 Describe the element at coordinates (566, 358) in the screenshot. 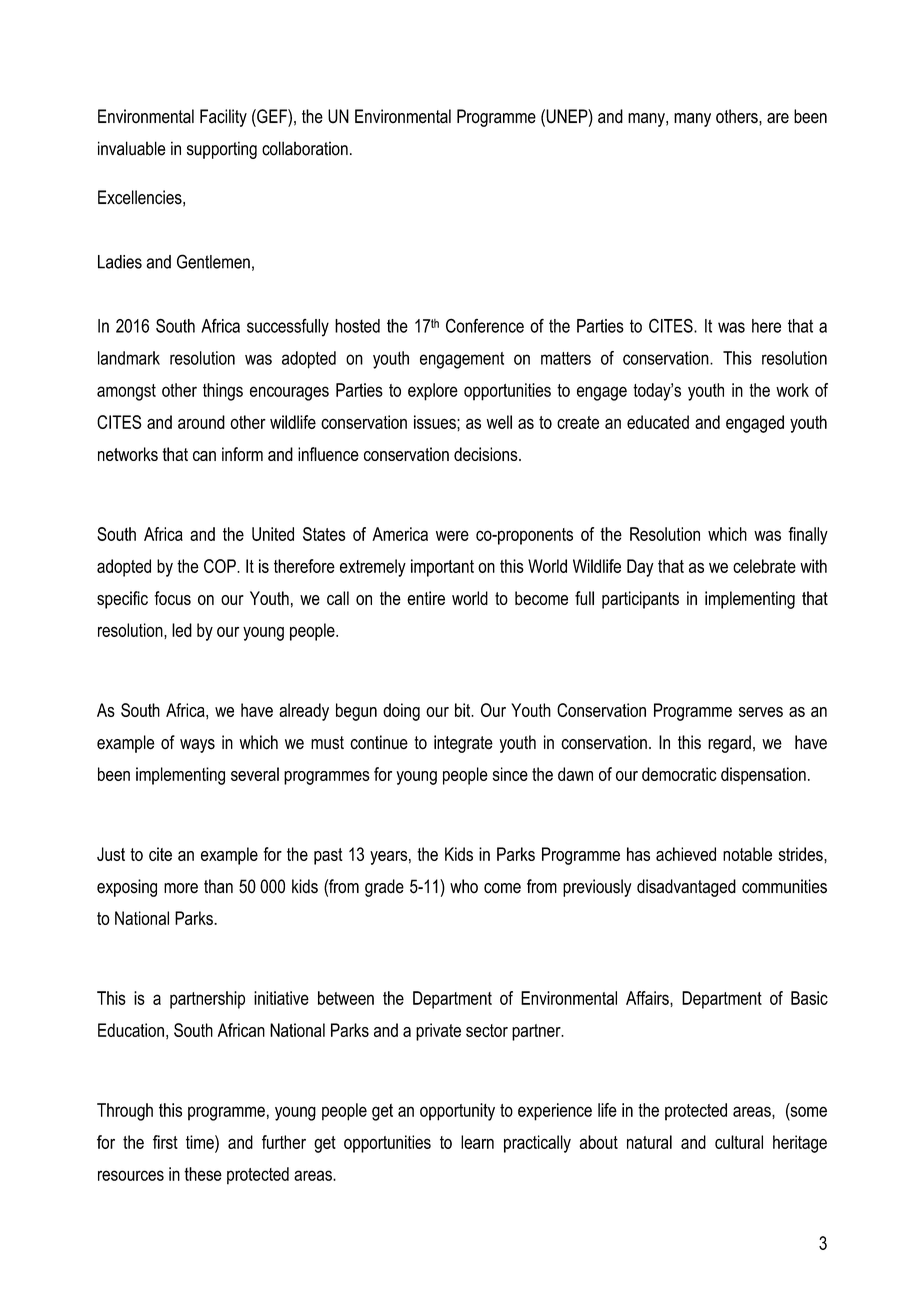

I see `matters` at that location.
